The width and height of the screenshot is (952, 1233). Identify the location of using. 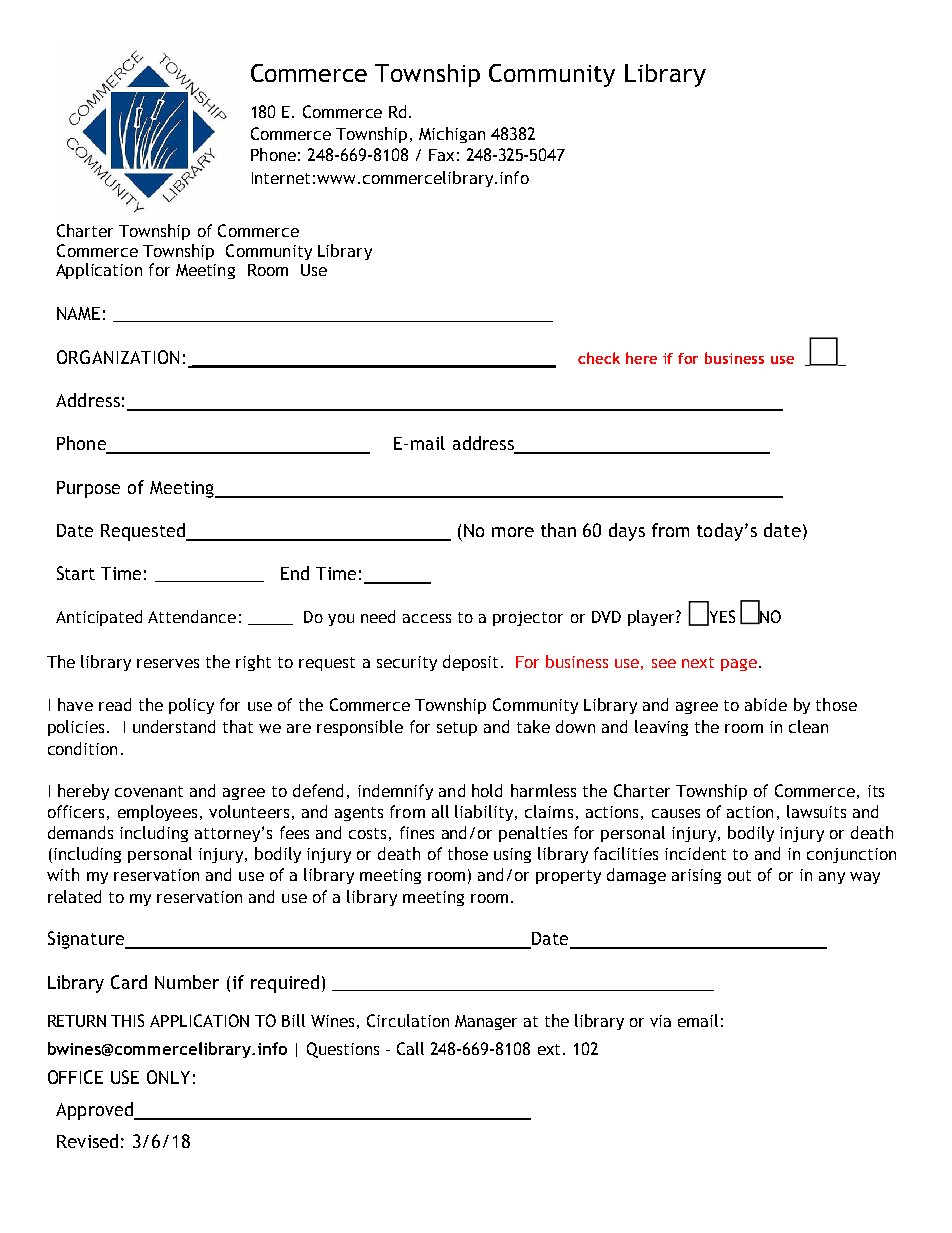
(512, 855).
